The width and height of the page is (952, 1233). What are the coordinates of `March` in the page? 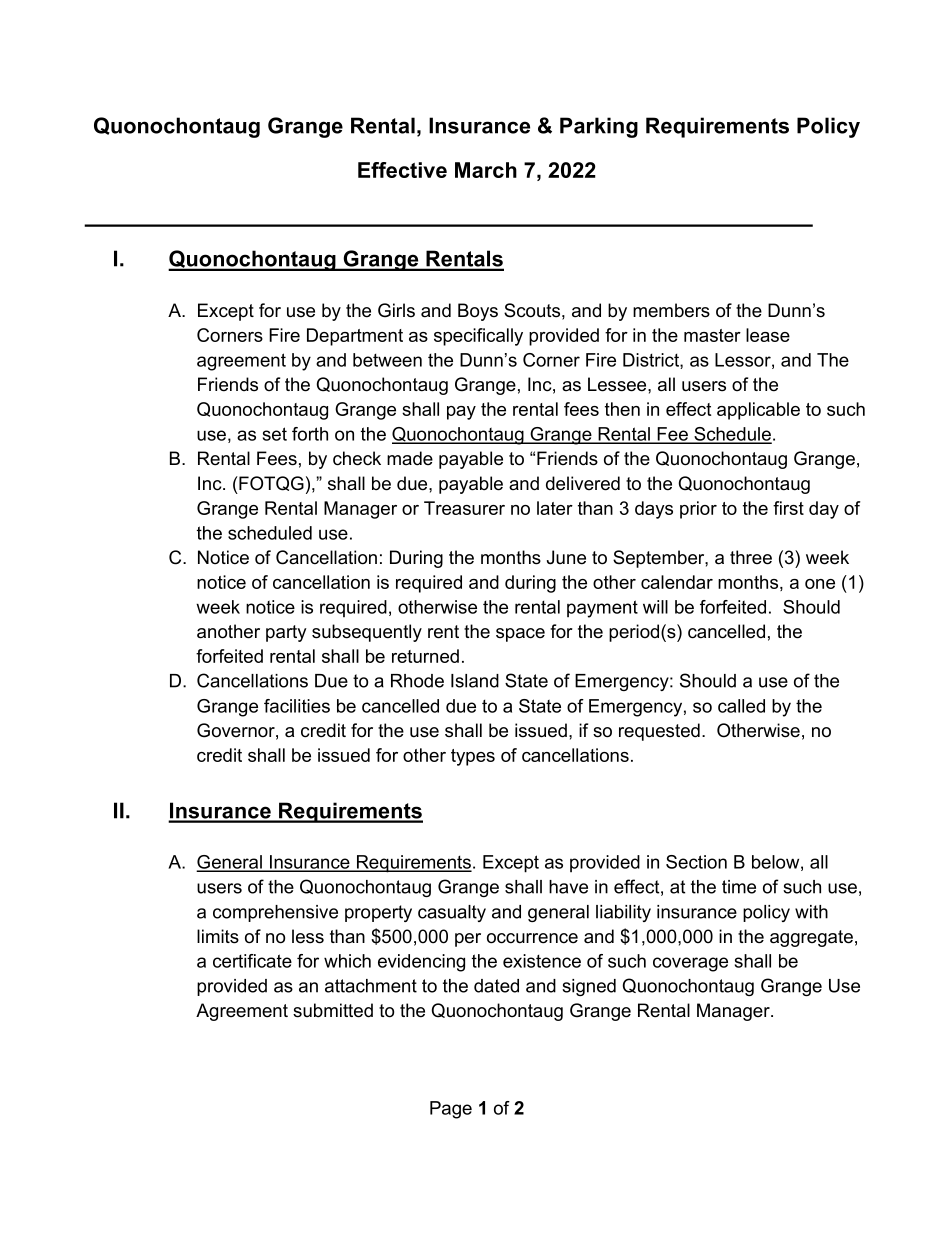 It's located at (486, 170).
